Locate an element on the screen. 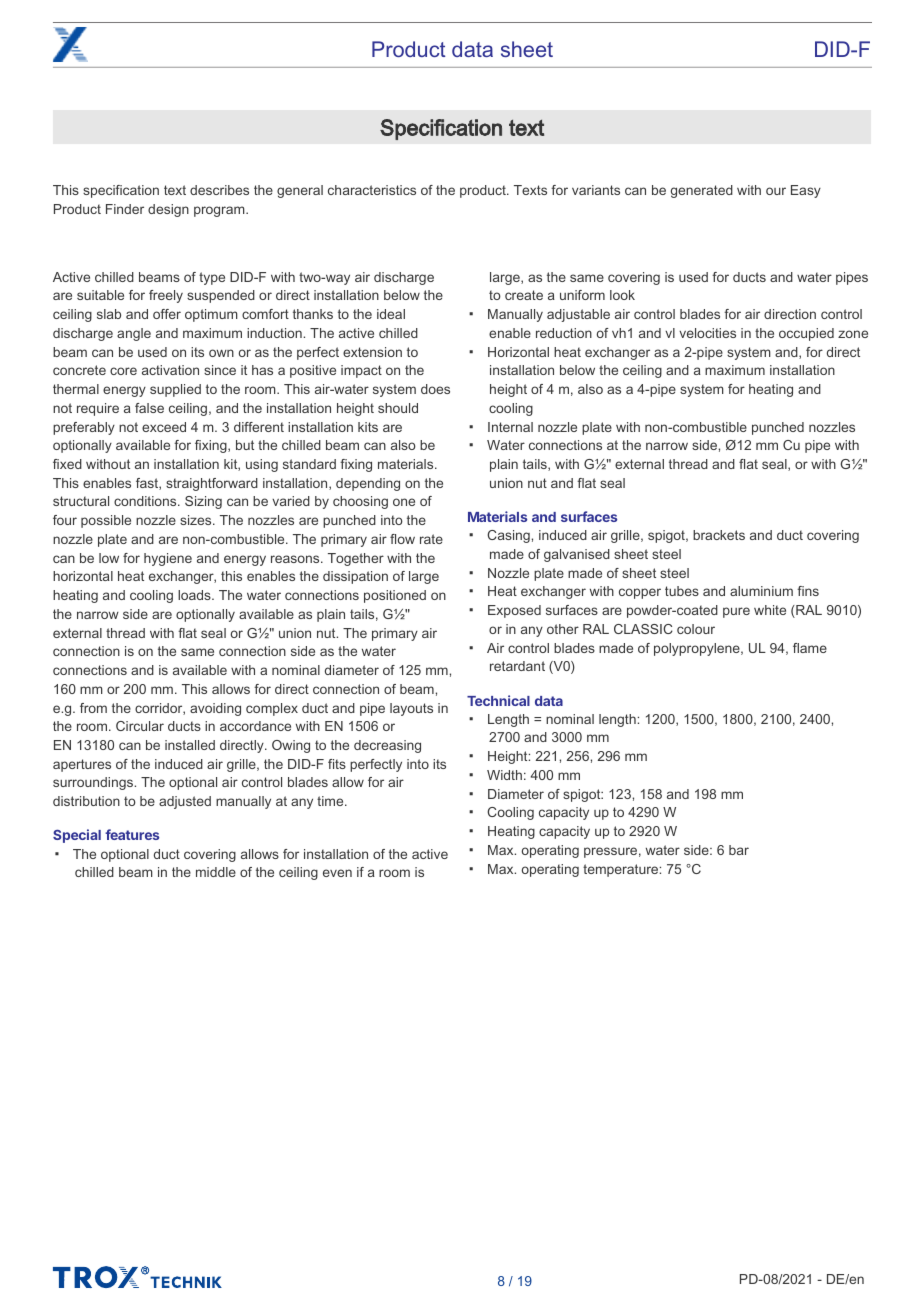 The height and width of the screenshot is (1308, 924). design is located at coordinates (168, 210).
